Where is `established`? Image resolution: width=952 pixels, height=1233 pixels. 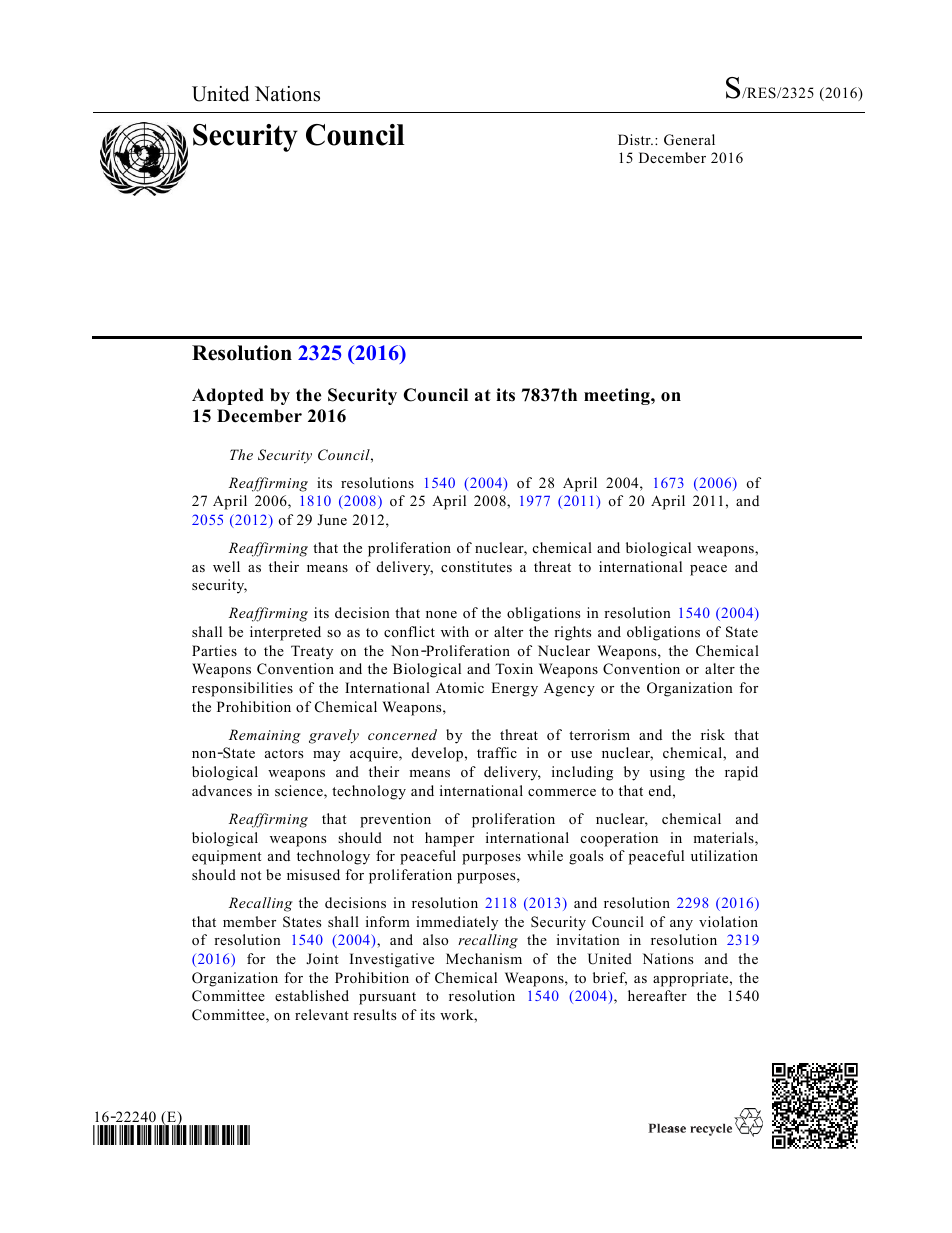 established is located at coordinates (312, 995).
